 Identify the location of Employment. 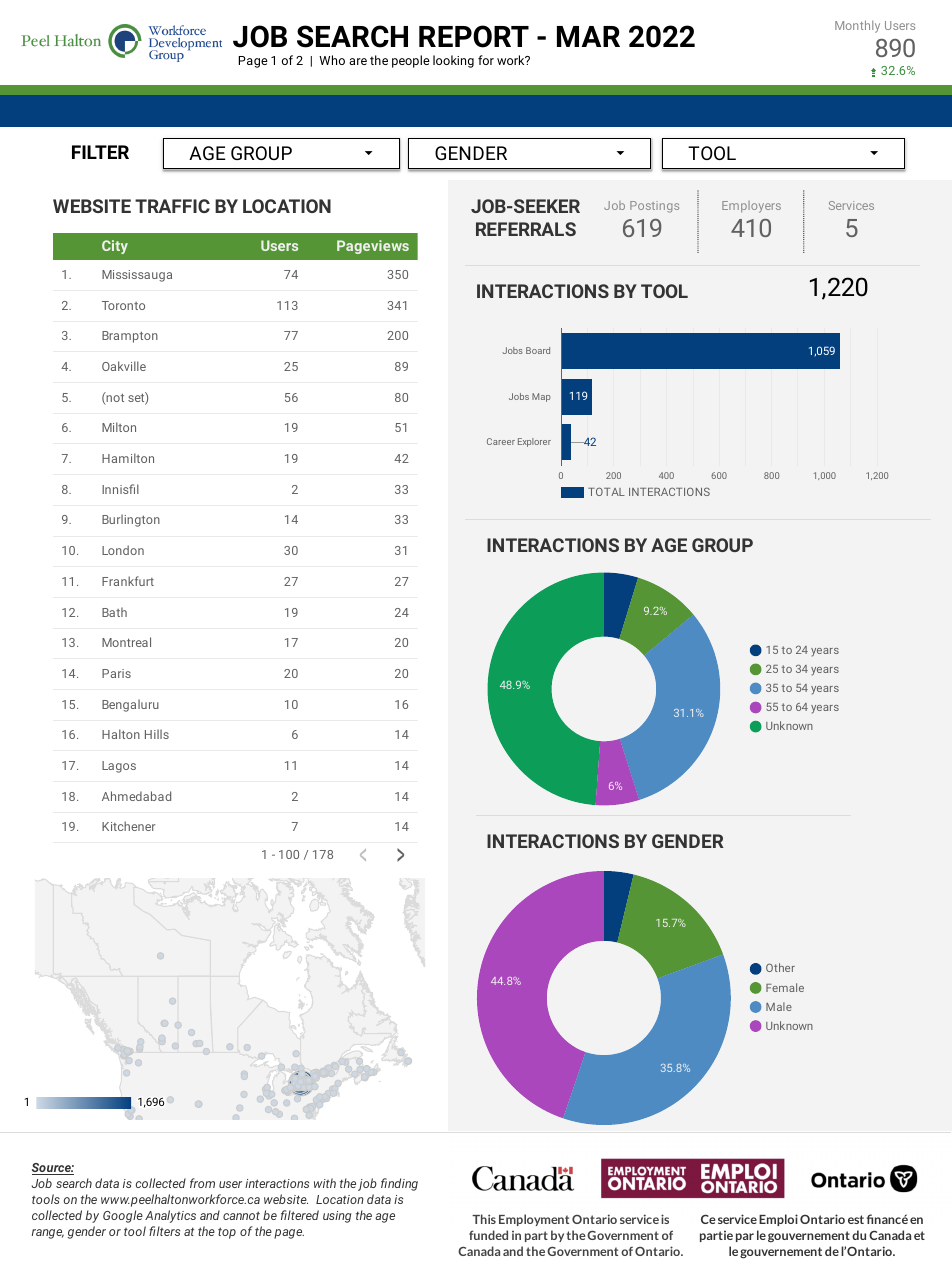
(534, 1220).
